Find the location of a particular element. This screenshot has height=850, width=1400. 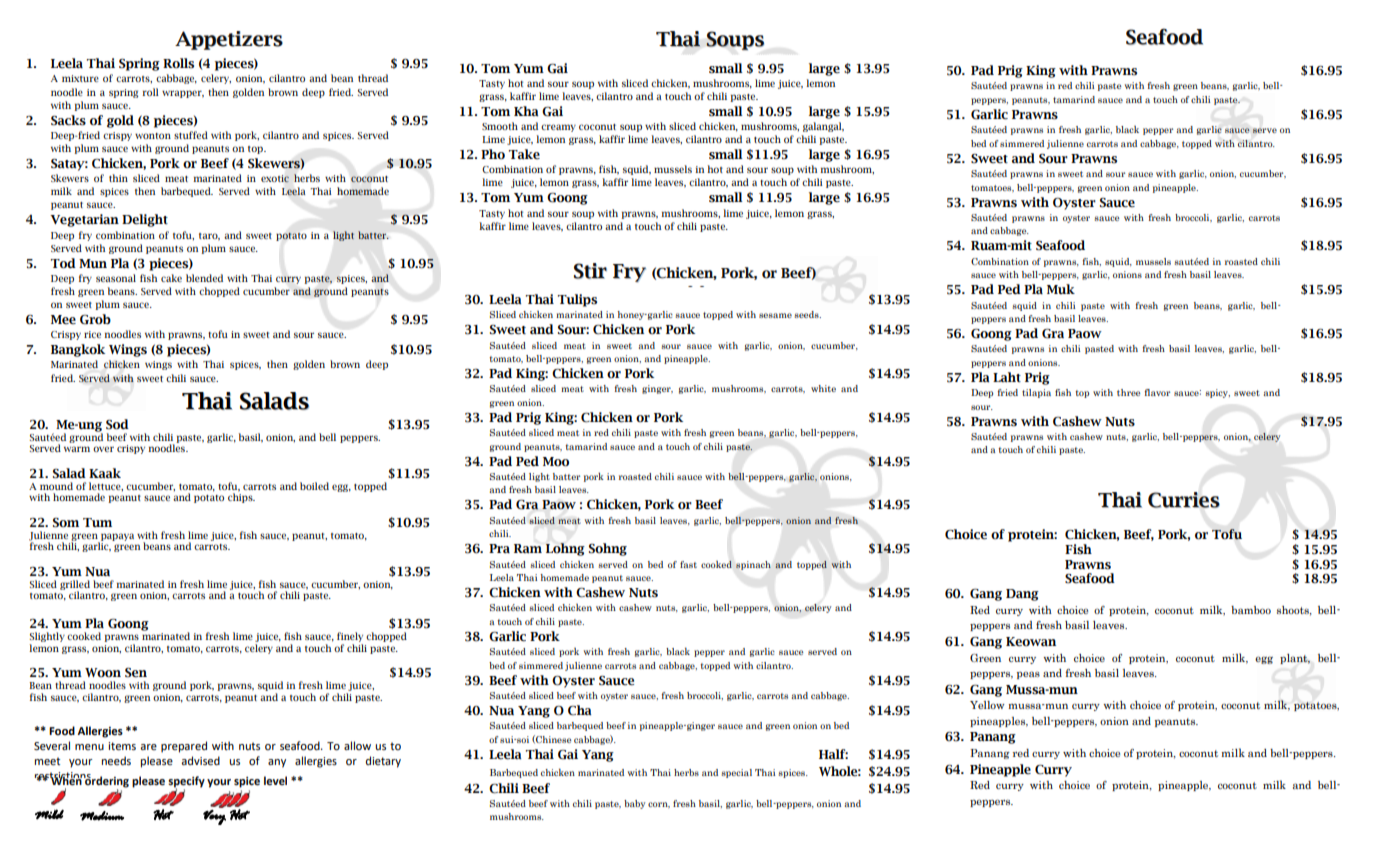

Dang is located at coordinates (1022, 595).
